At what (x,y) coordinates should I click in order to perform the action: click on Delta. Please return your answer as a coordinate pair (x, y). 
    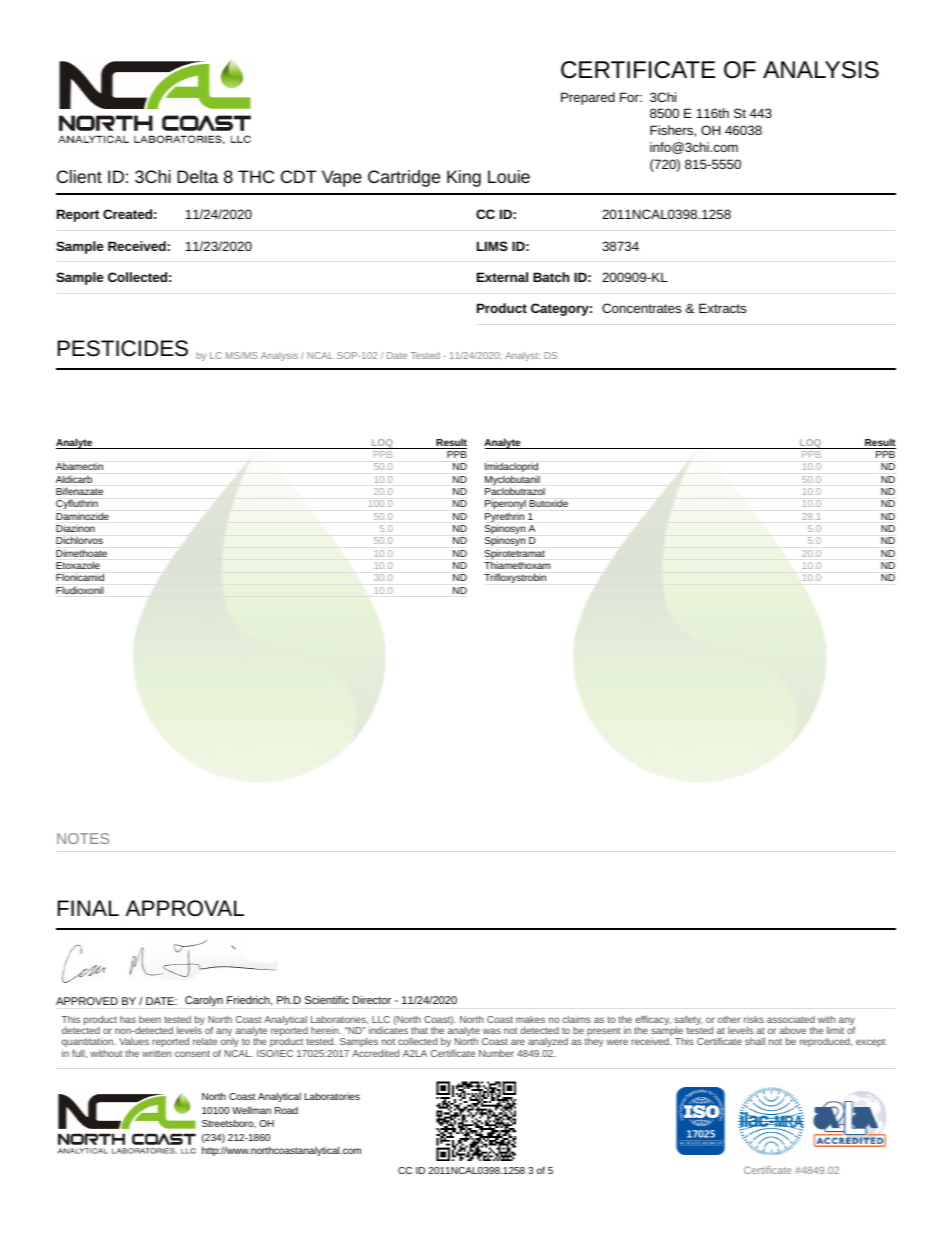
    Looking at the image, I should click on (198, 176).
